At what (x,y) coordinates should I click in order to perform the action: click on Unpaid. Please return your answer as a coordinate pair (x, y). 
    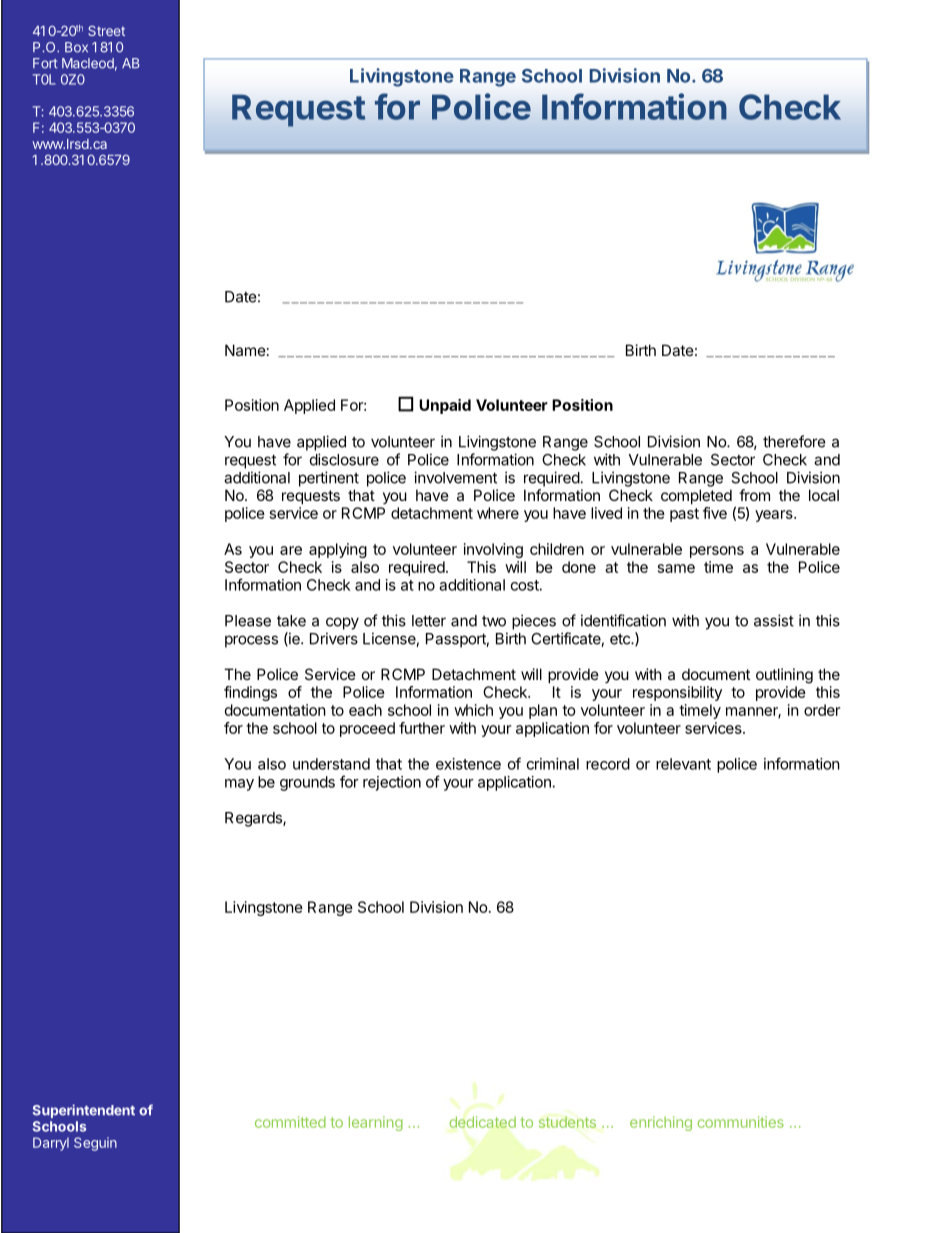
    Looking at the image, I should click on (445, 406).
